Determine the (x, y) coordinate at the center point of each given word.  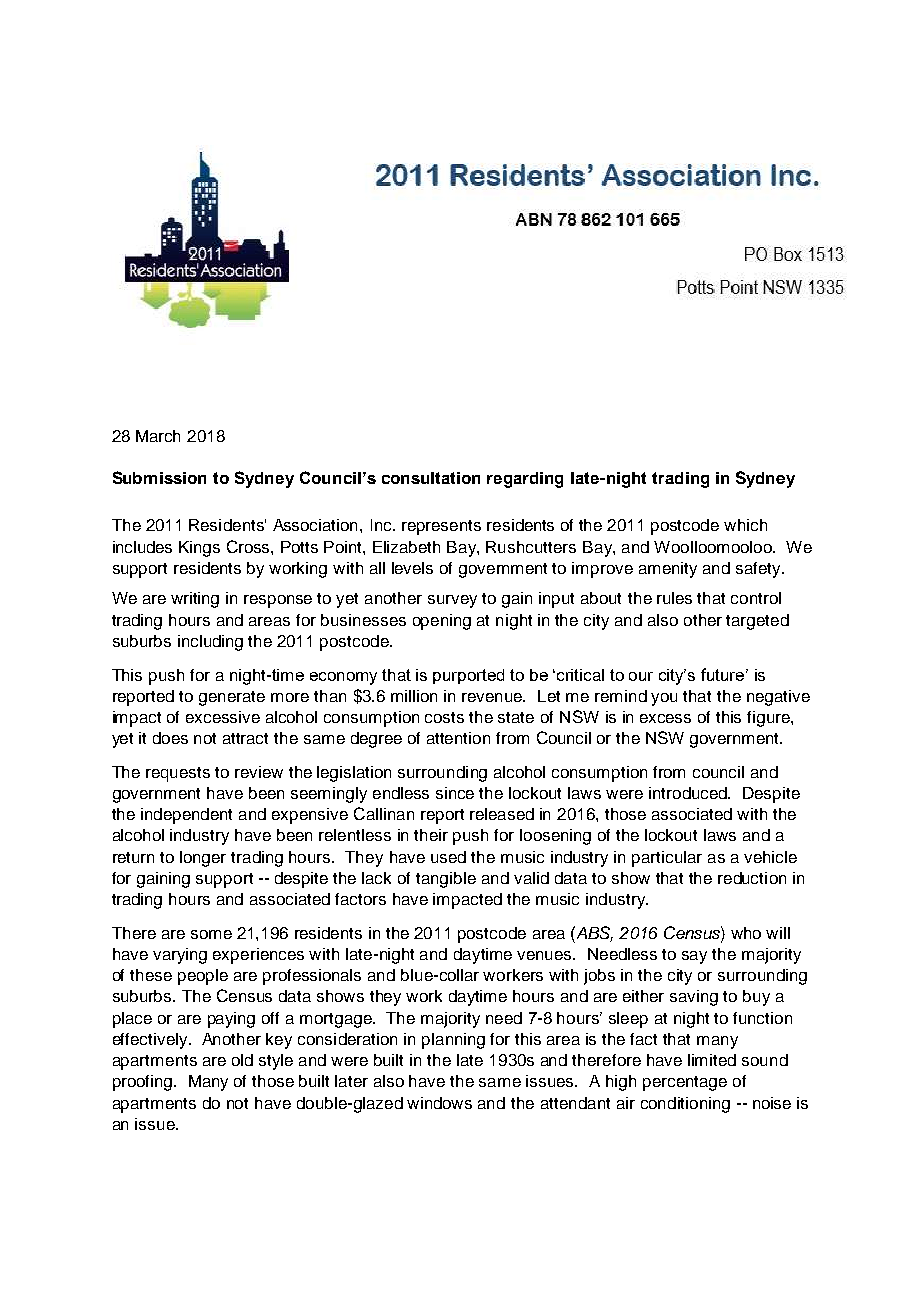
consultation (431, 478)
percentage (685, 1083)
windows (439, 1103)
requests (178, 774)
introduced (689, 793)
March (158, 436)
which (745, 525)
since (455, 793)
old (242, 1060)
